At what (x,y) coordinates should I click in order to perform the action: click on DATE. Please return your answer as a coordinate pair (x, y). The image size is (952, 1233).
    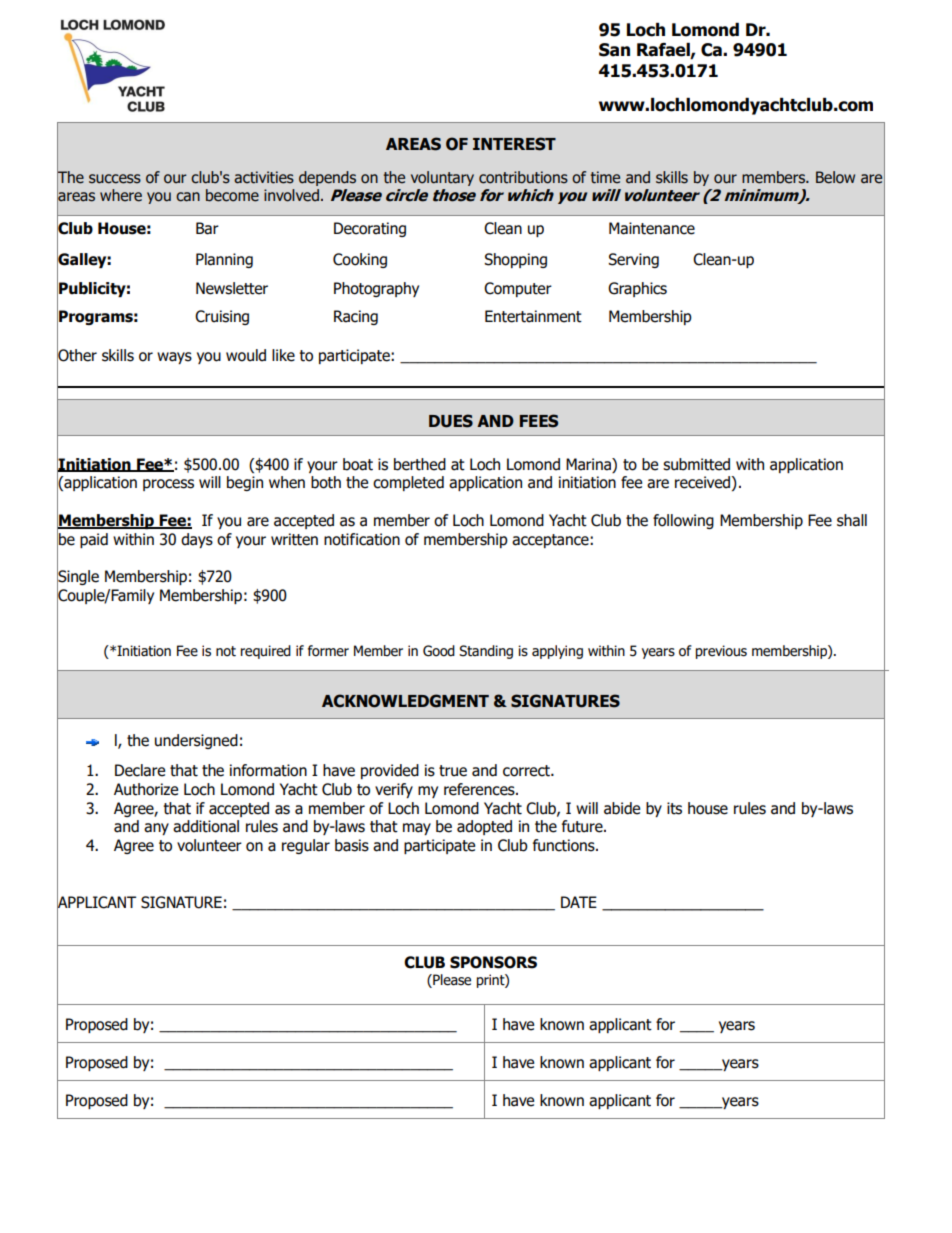
    Looking at the image, I should click on (579, 902).
